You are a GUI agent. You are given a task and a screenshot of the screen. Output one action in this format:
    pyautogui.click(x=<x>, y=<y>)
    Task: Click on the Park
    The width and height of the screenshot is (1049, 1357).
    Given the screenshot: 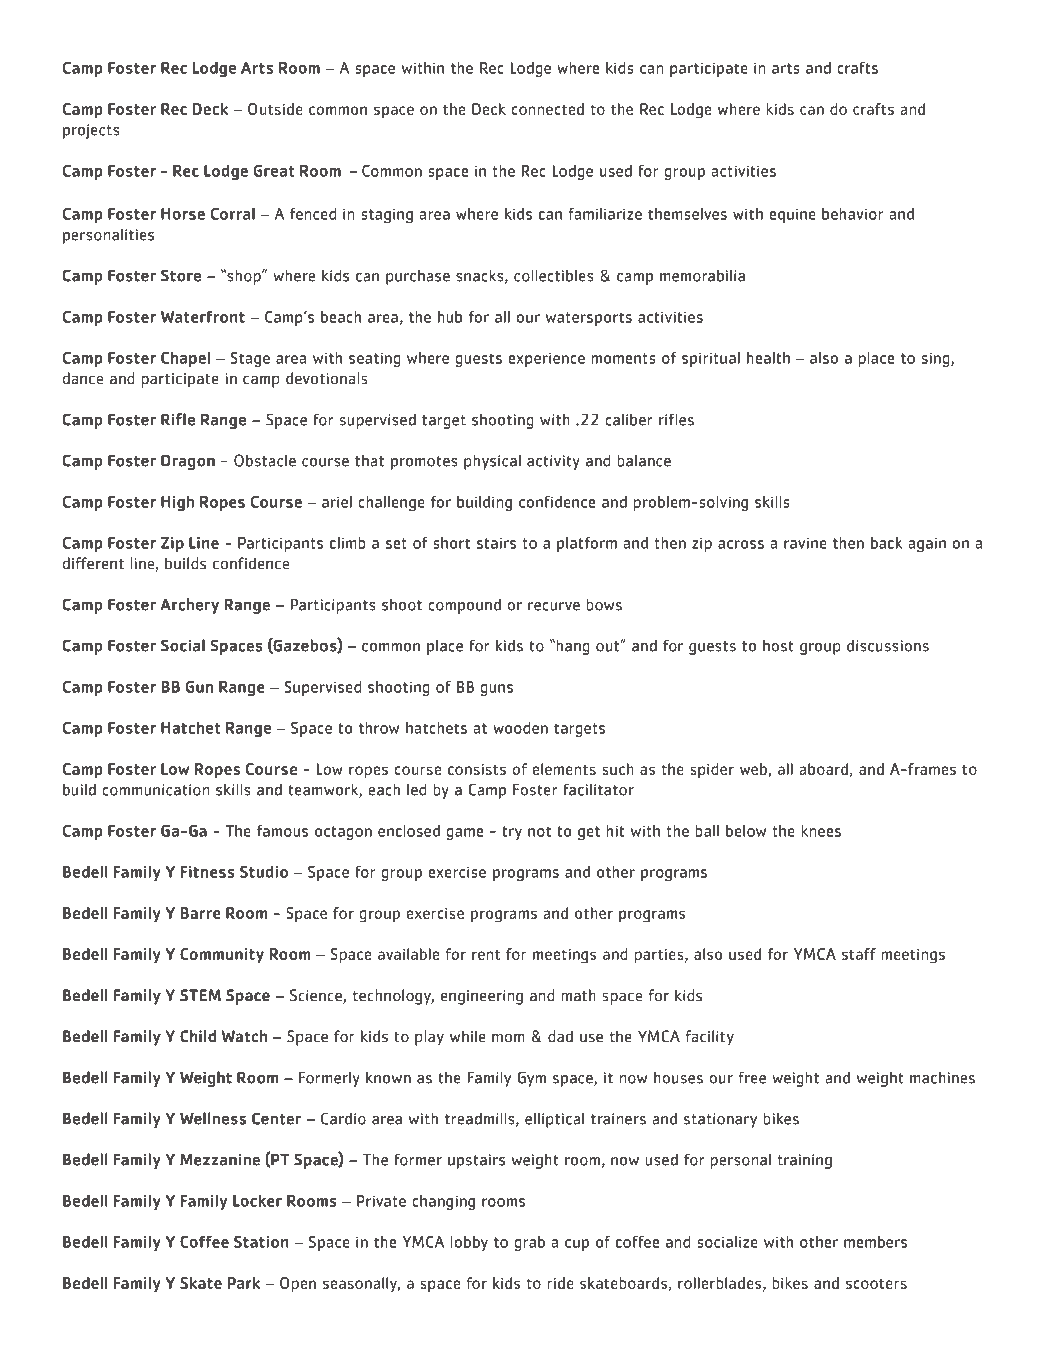 What is the action you would take?
    pyautogui.click(x=244, y=1283)
